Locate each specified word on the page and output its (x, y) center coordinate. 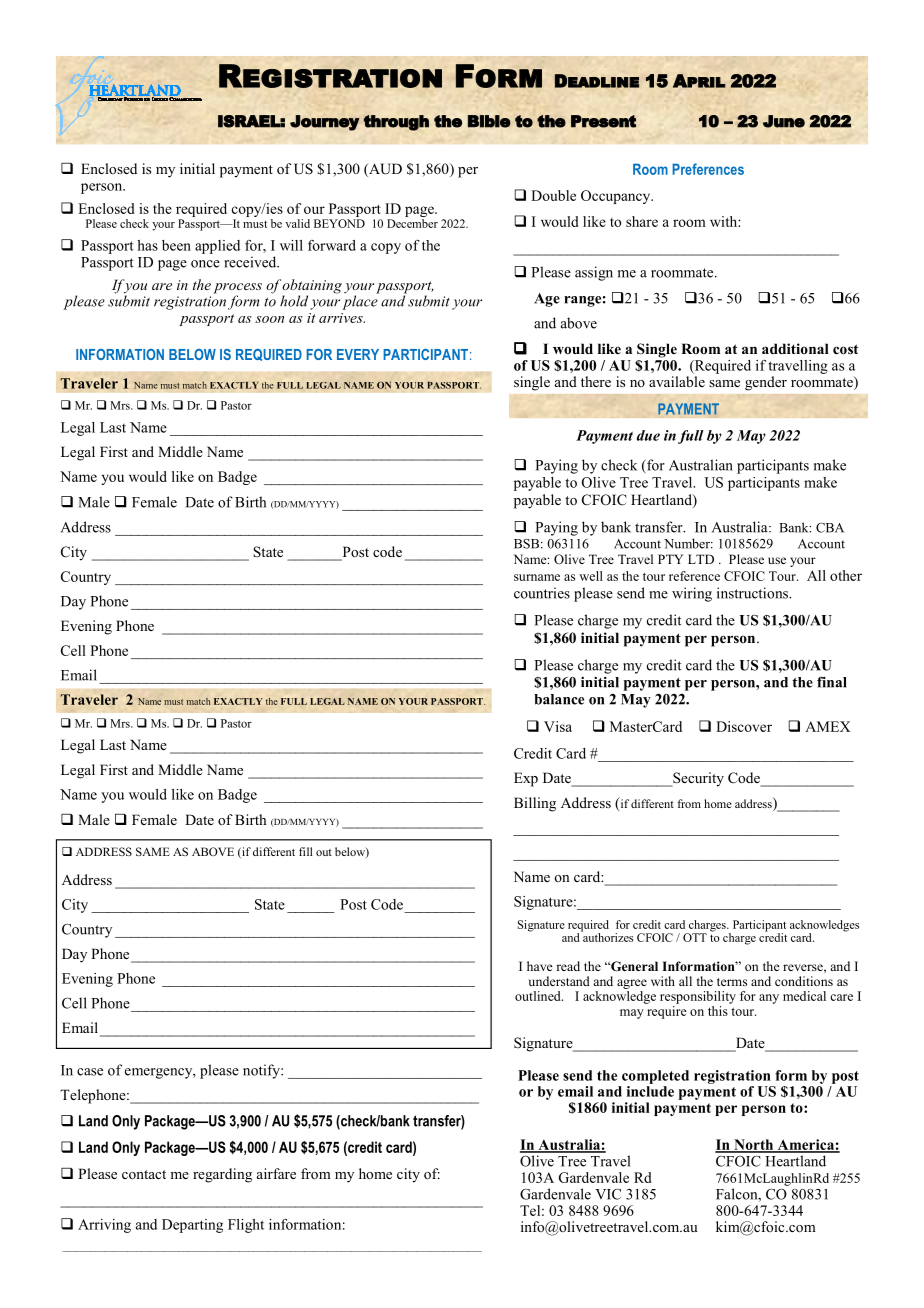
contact (144, 1174)
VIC (608, 1194)
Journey (325, 123)
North (754, 1145)
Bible (489, 121)
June (784, 121)
